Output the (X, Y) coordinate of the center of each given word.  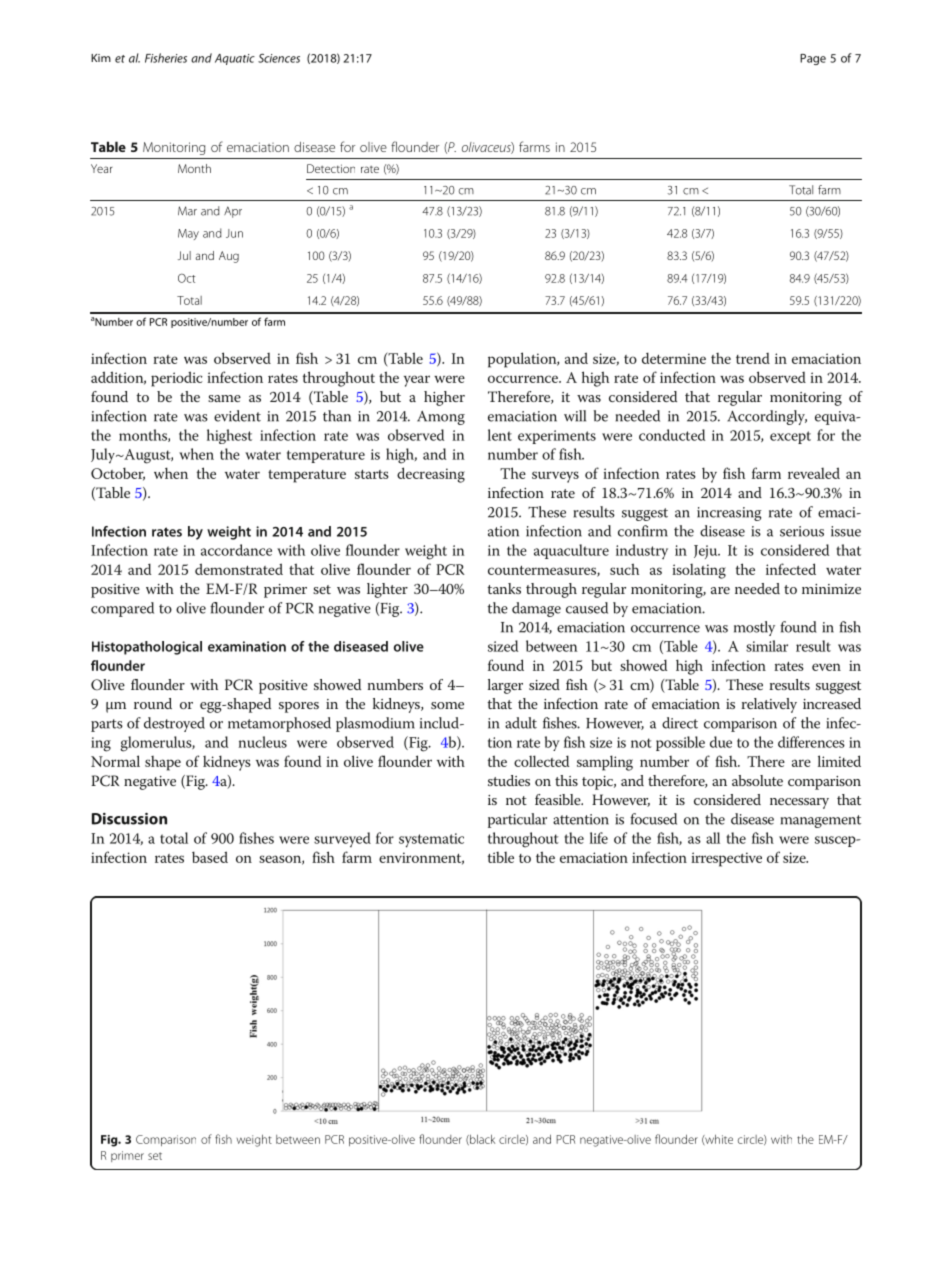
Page (813, 59)
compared (122, 609)
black (481, 1139)
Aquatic (235, 59)
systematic (431, 840)
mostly (754, 628)
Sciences (279, 58)
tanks (504, 588)
